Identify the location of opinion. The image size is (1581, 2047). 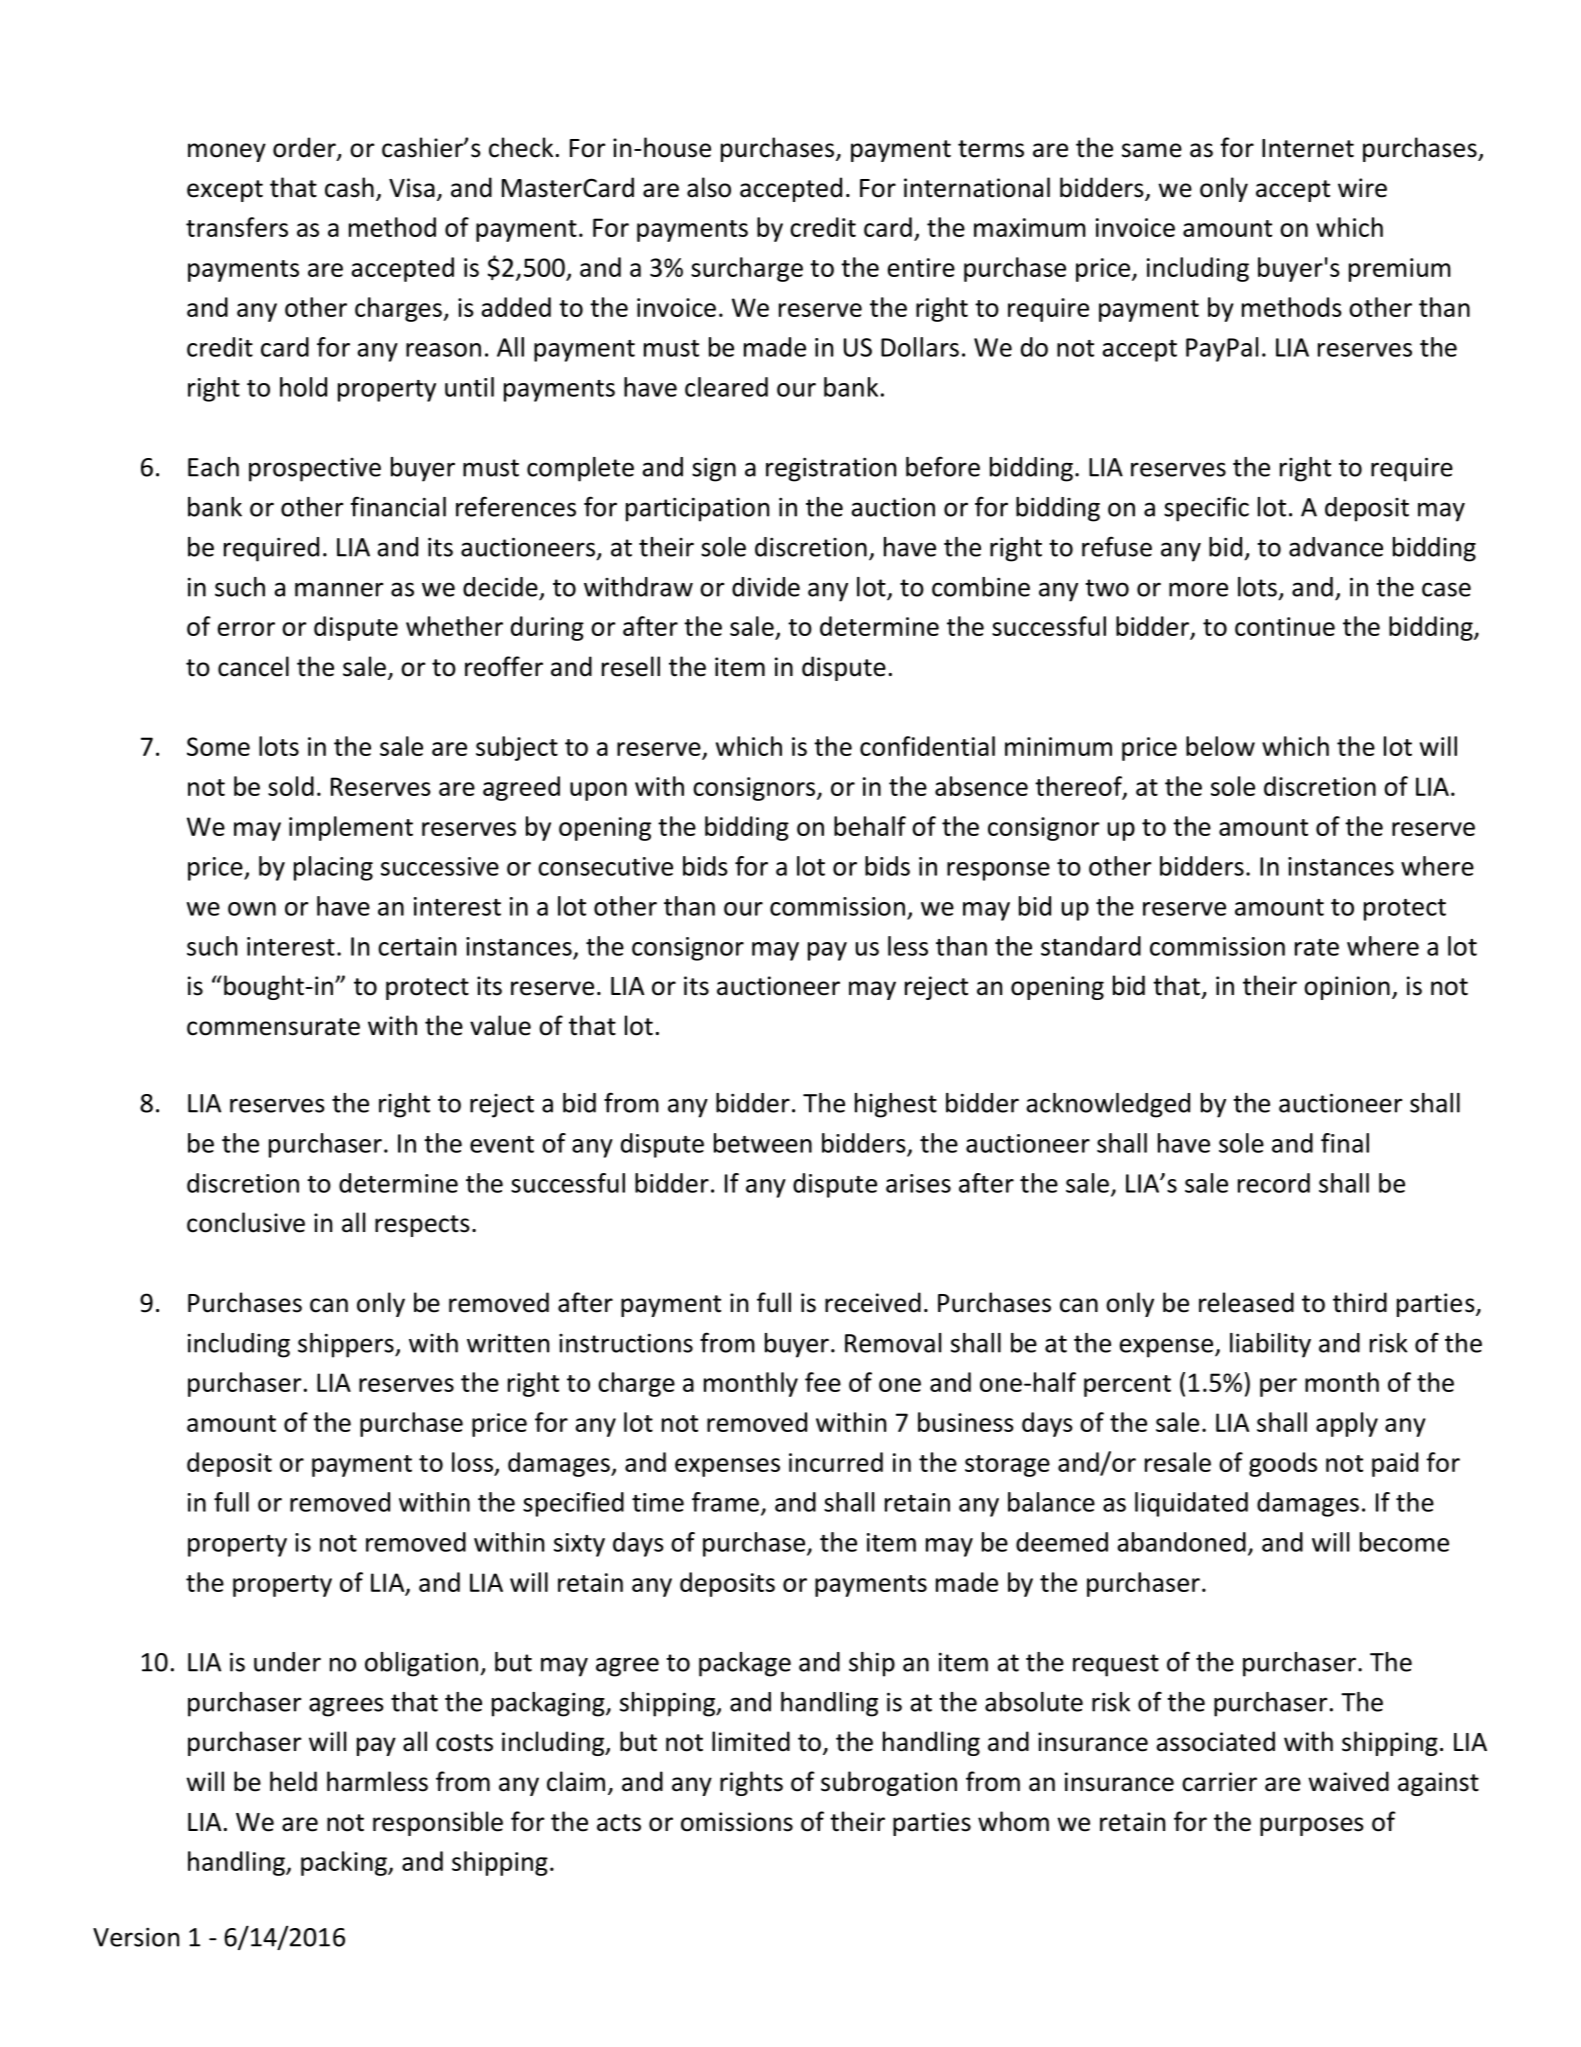
(1347, 988).
